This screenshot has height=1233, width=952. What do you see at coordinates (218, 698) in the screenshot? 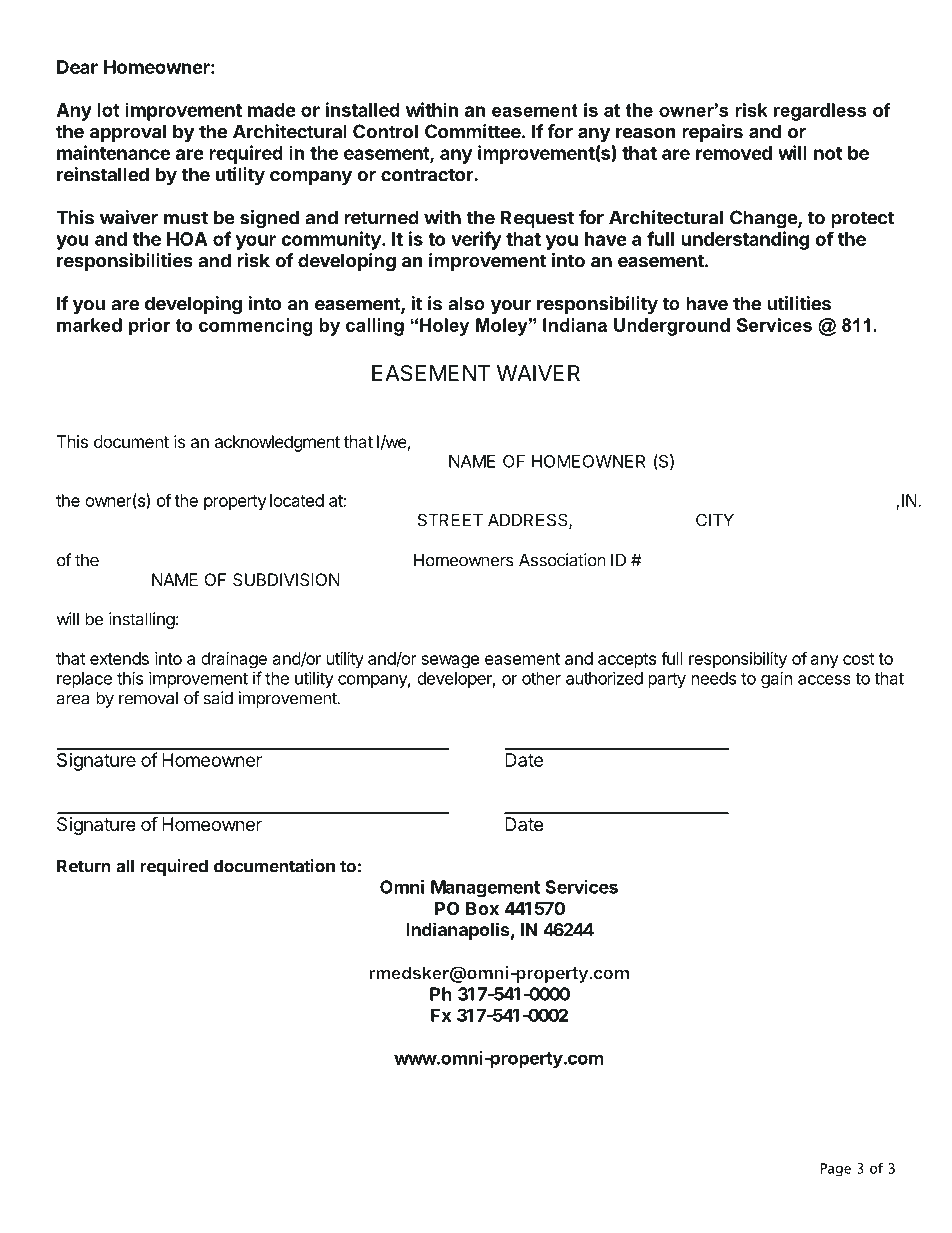
I see `said` at bounding box center [218, 698].
